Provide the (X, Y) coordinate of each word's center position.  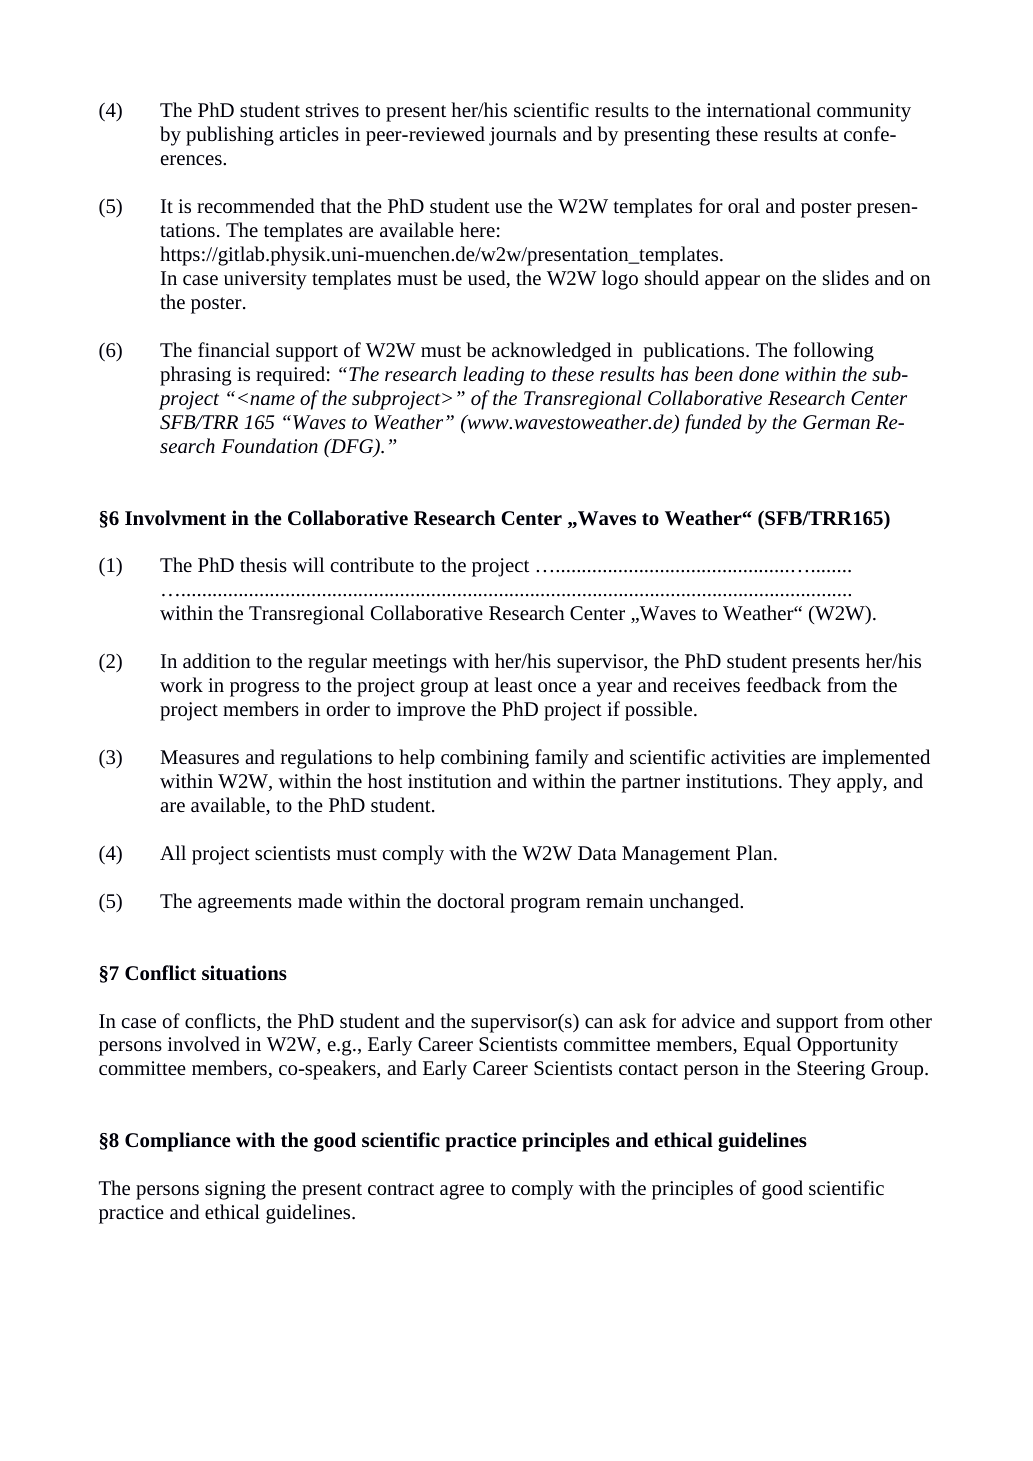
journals (522, 136)
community (864, 112)
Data (597, 853)
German (836, 422)
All (173, 852)
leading (493, 376)
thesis (263, 564)
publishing (230, 136)
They (810, 783)
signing (235, 1190)
